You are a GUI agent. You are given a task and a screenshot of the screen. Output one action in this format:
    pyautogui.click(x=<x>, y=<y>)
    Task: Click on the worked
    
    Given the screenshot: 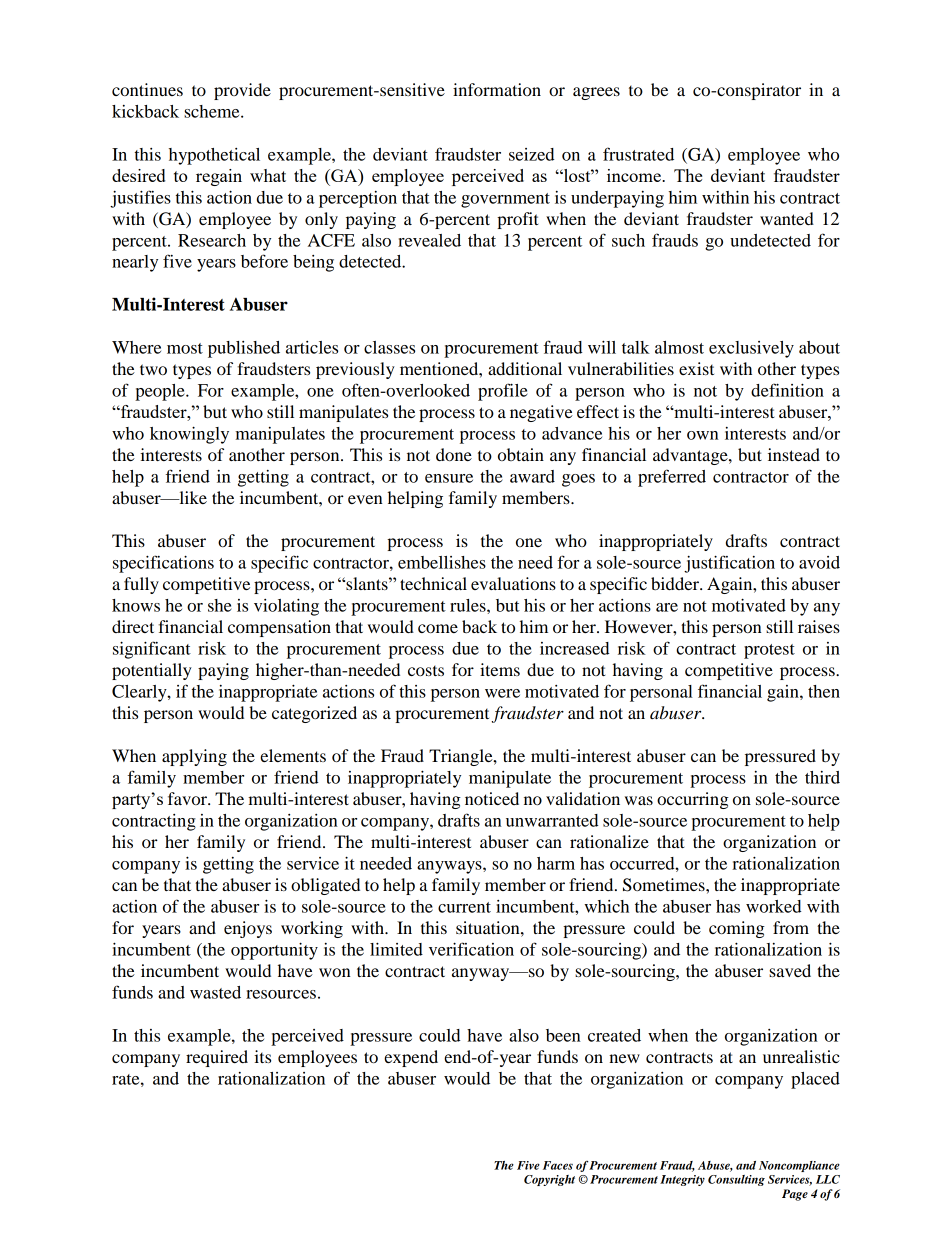 What is the action you would take?
    pyautogui.click(x=774, y=906)
